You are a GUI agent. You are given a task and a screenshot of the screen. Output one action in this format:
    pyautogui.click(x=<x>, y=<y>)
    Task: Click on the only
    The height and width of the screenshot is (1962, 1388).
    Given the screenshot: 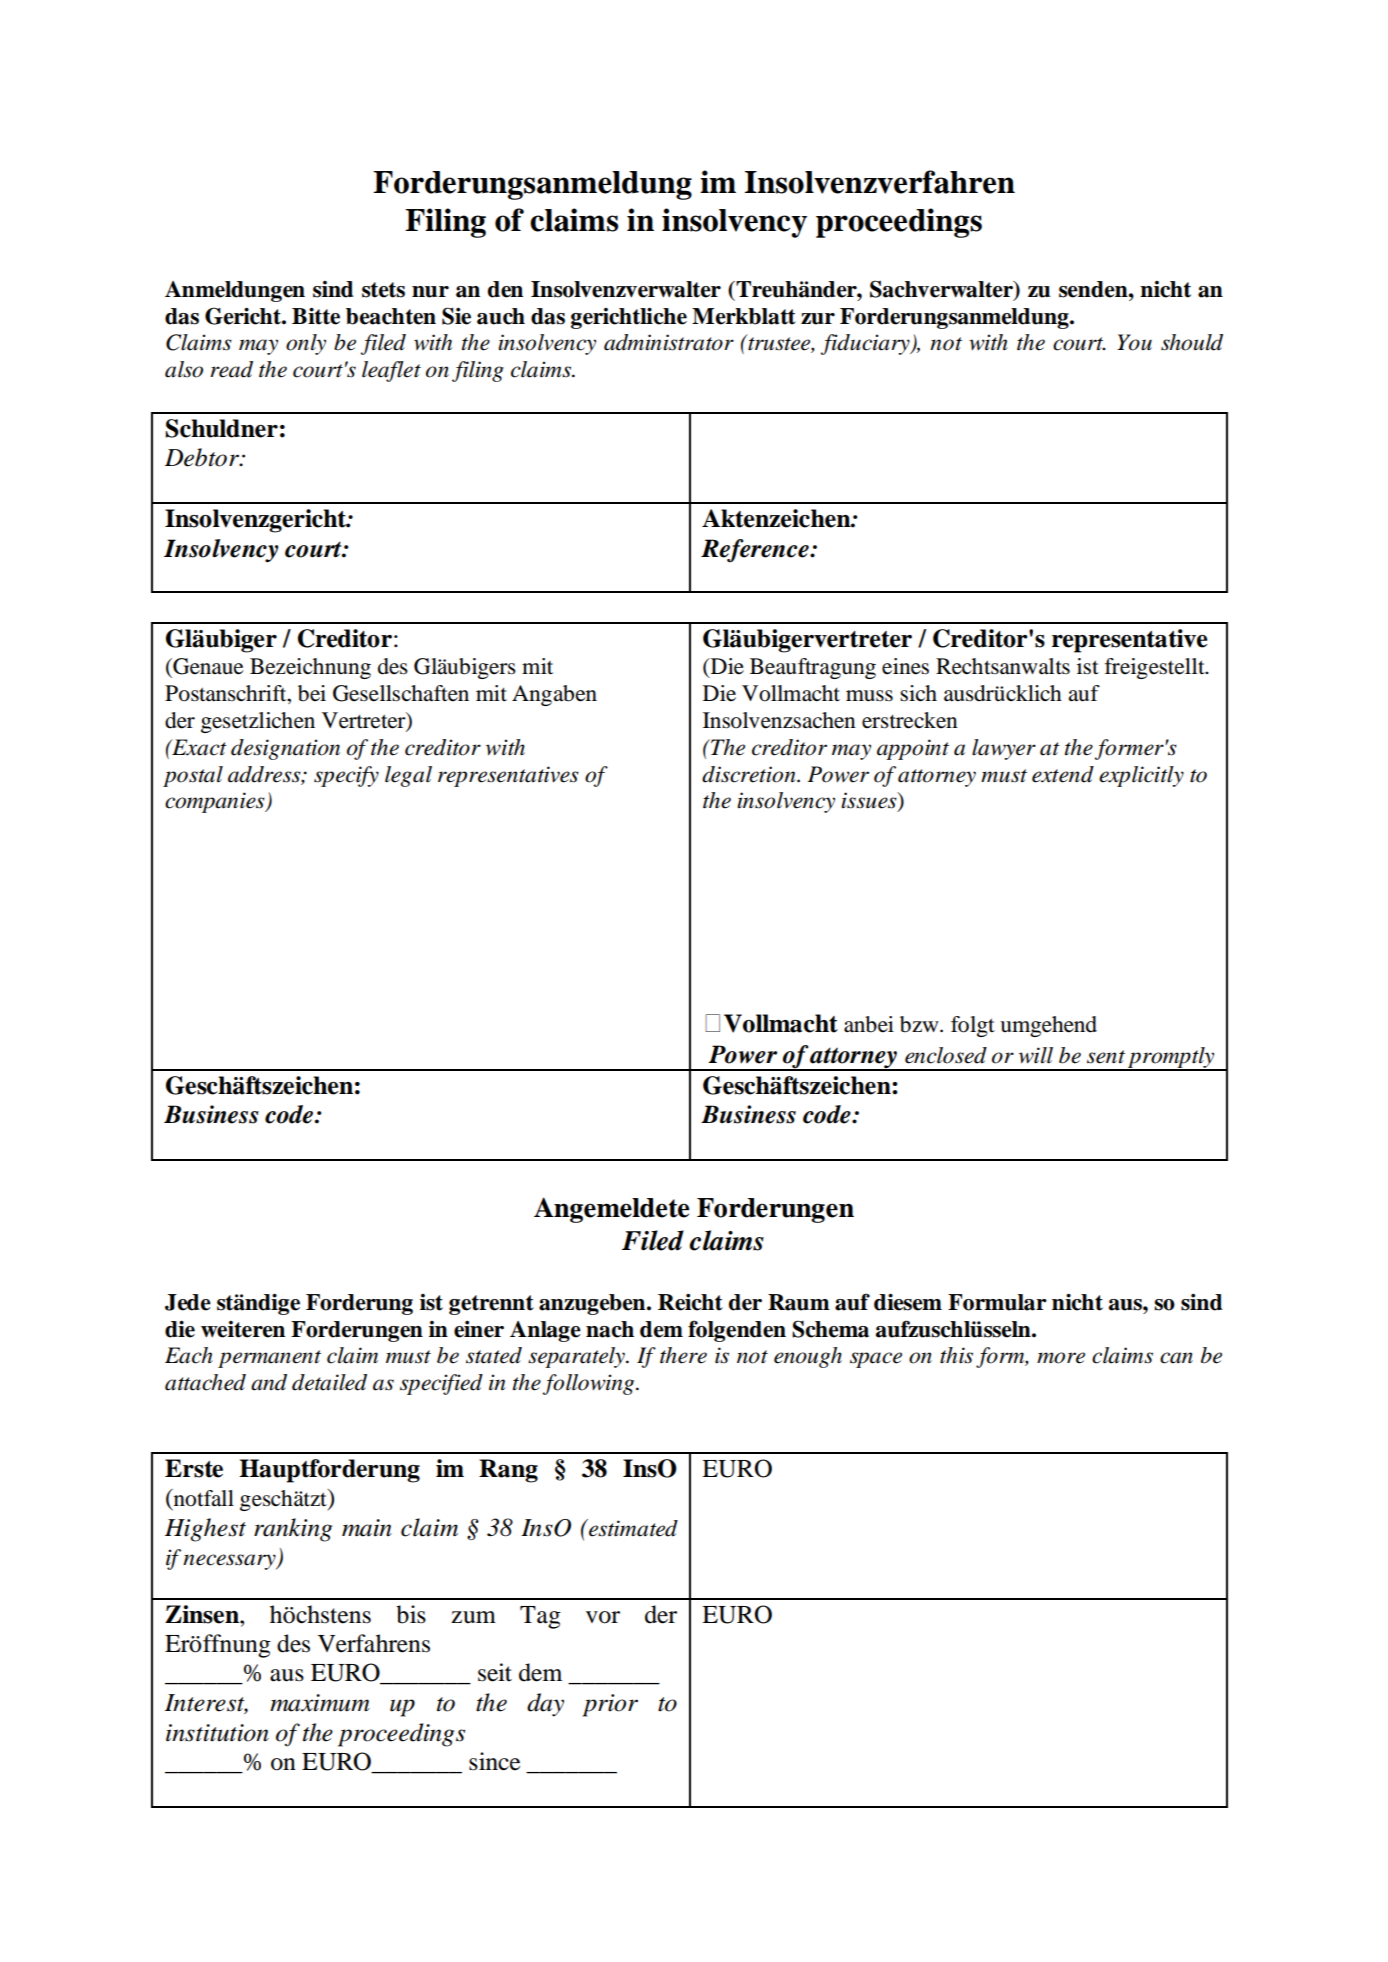 What is the action you would take?
    pyautogui.click(x=306, y=344)
